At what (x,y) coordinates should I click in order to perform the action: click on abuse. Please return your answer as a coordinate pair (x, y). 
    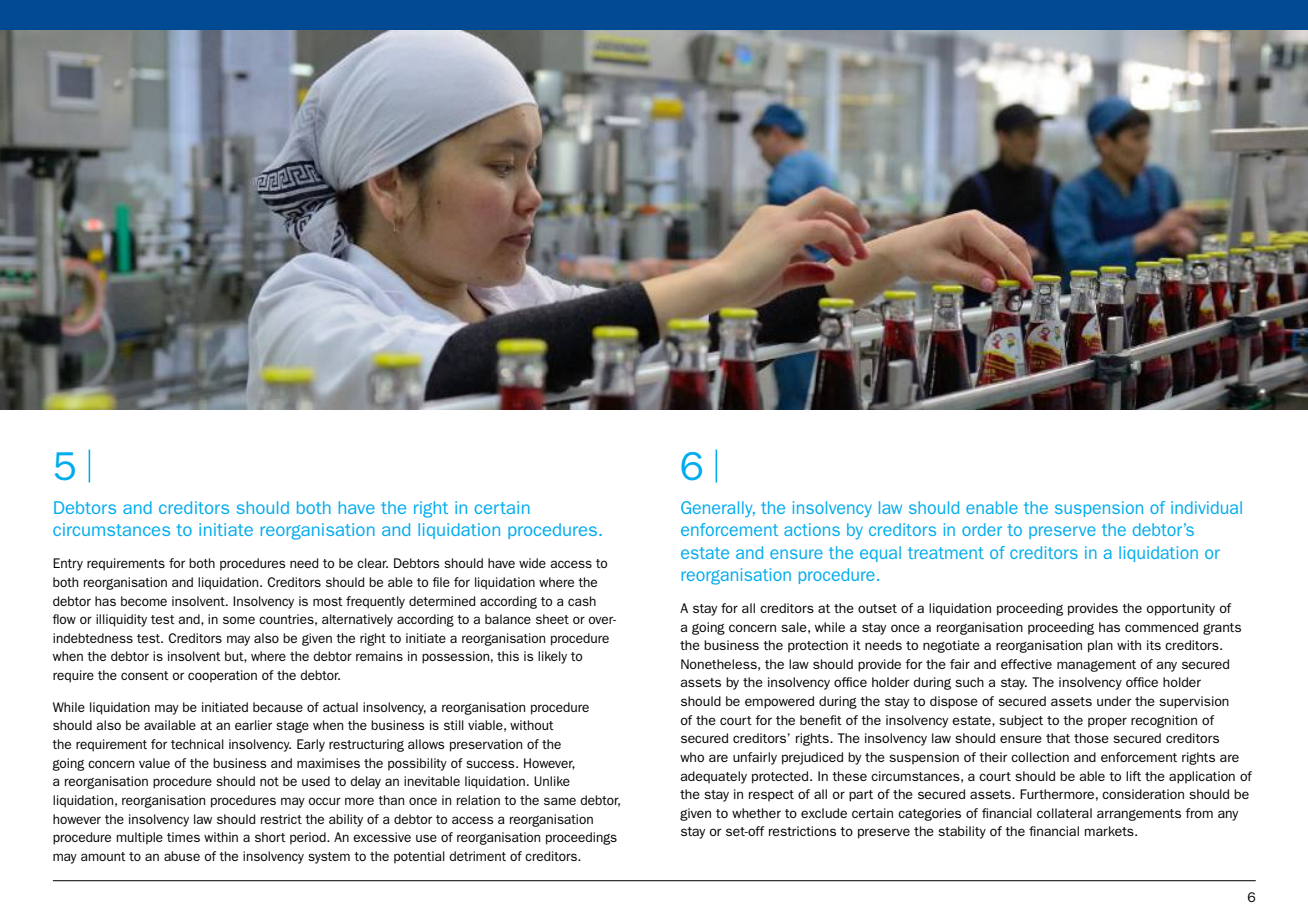
    Looking at the image, I should click on (182, 856).
